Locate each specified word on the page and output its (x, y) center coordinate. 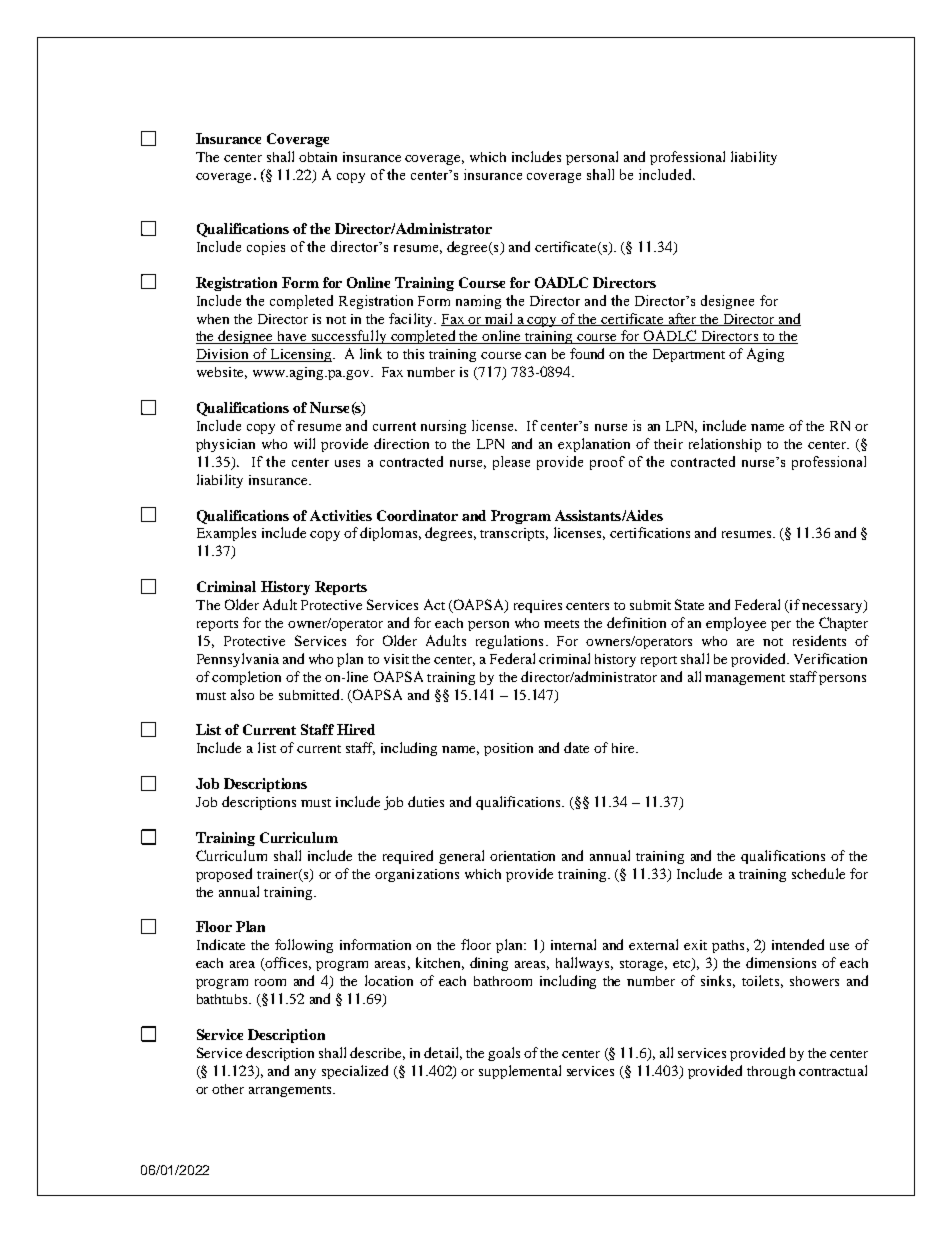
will (304, 443)
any (305, 1074)
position (508, 749)
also (242, 694)
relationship (725, 445)
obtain (318, 157)
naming (478, 302)
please (511, 463)
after (682, 319)
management (745, 679)
